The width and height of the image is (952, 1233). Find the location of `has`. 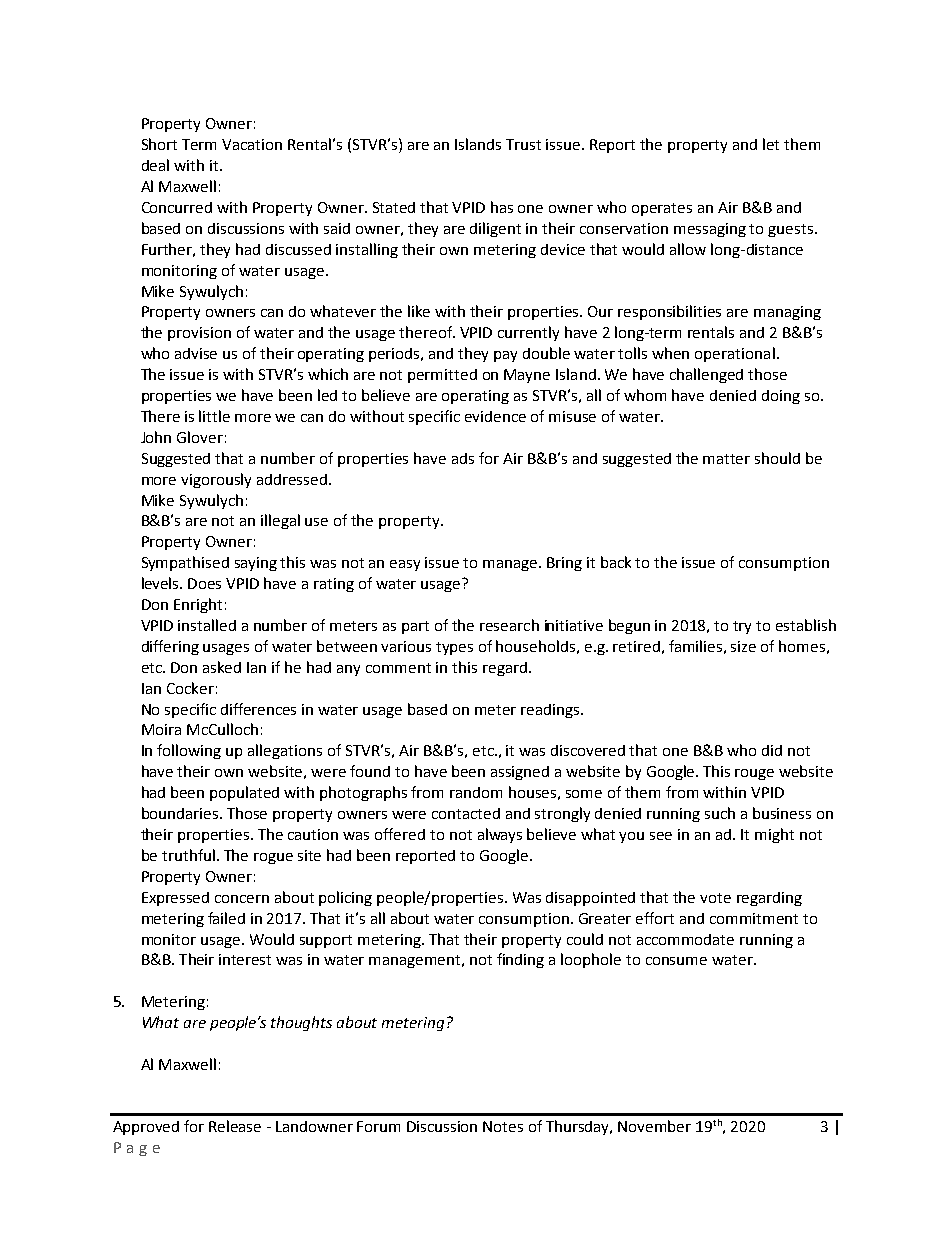

has is located at coordinates (502, 207).
